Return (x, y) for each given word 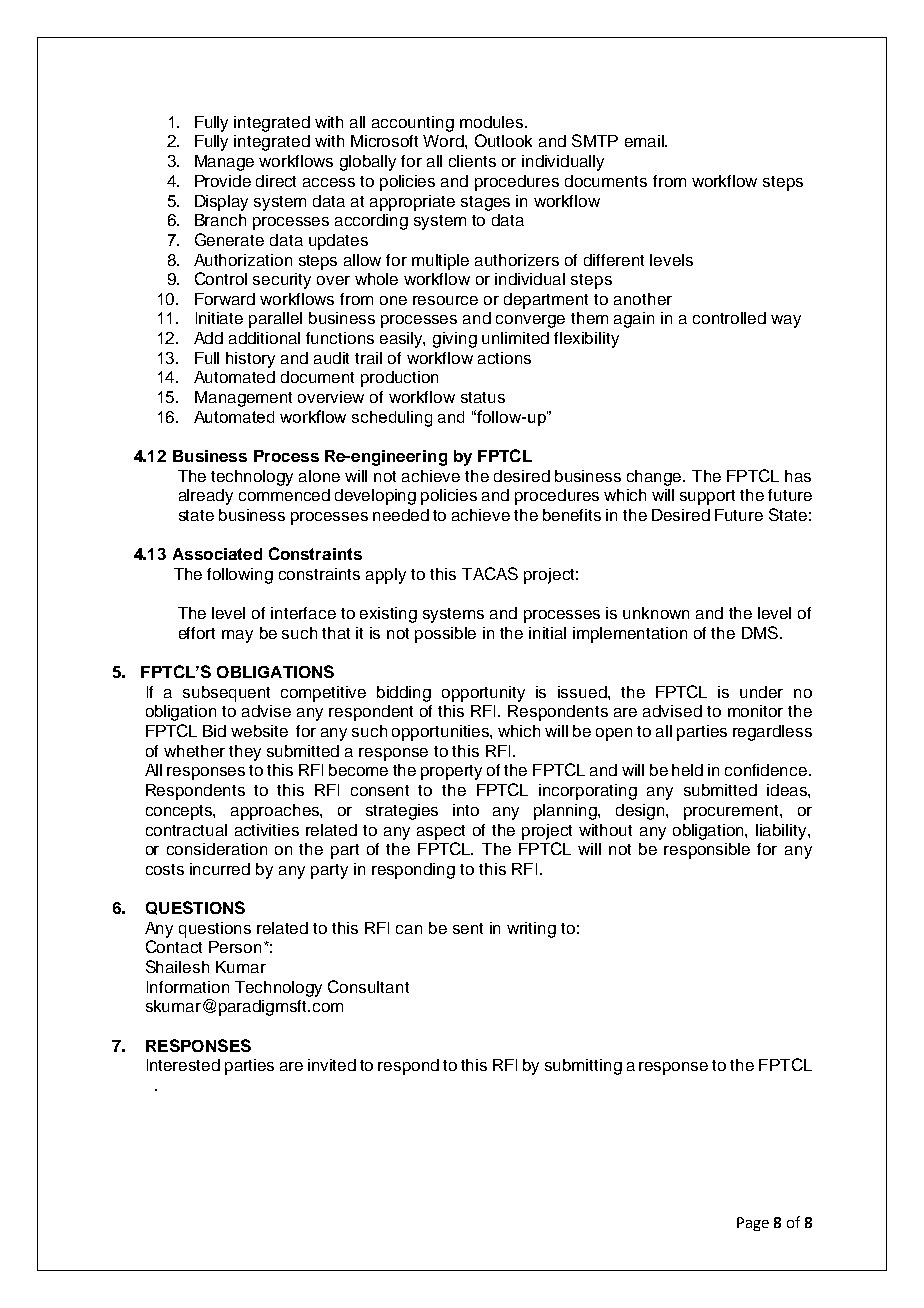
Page (753, 1224)
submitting (583, 1067)
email (645, 141)
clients (472, 161)
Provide (223, 181)
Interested (183, 1065)
